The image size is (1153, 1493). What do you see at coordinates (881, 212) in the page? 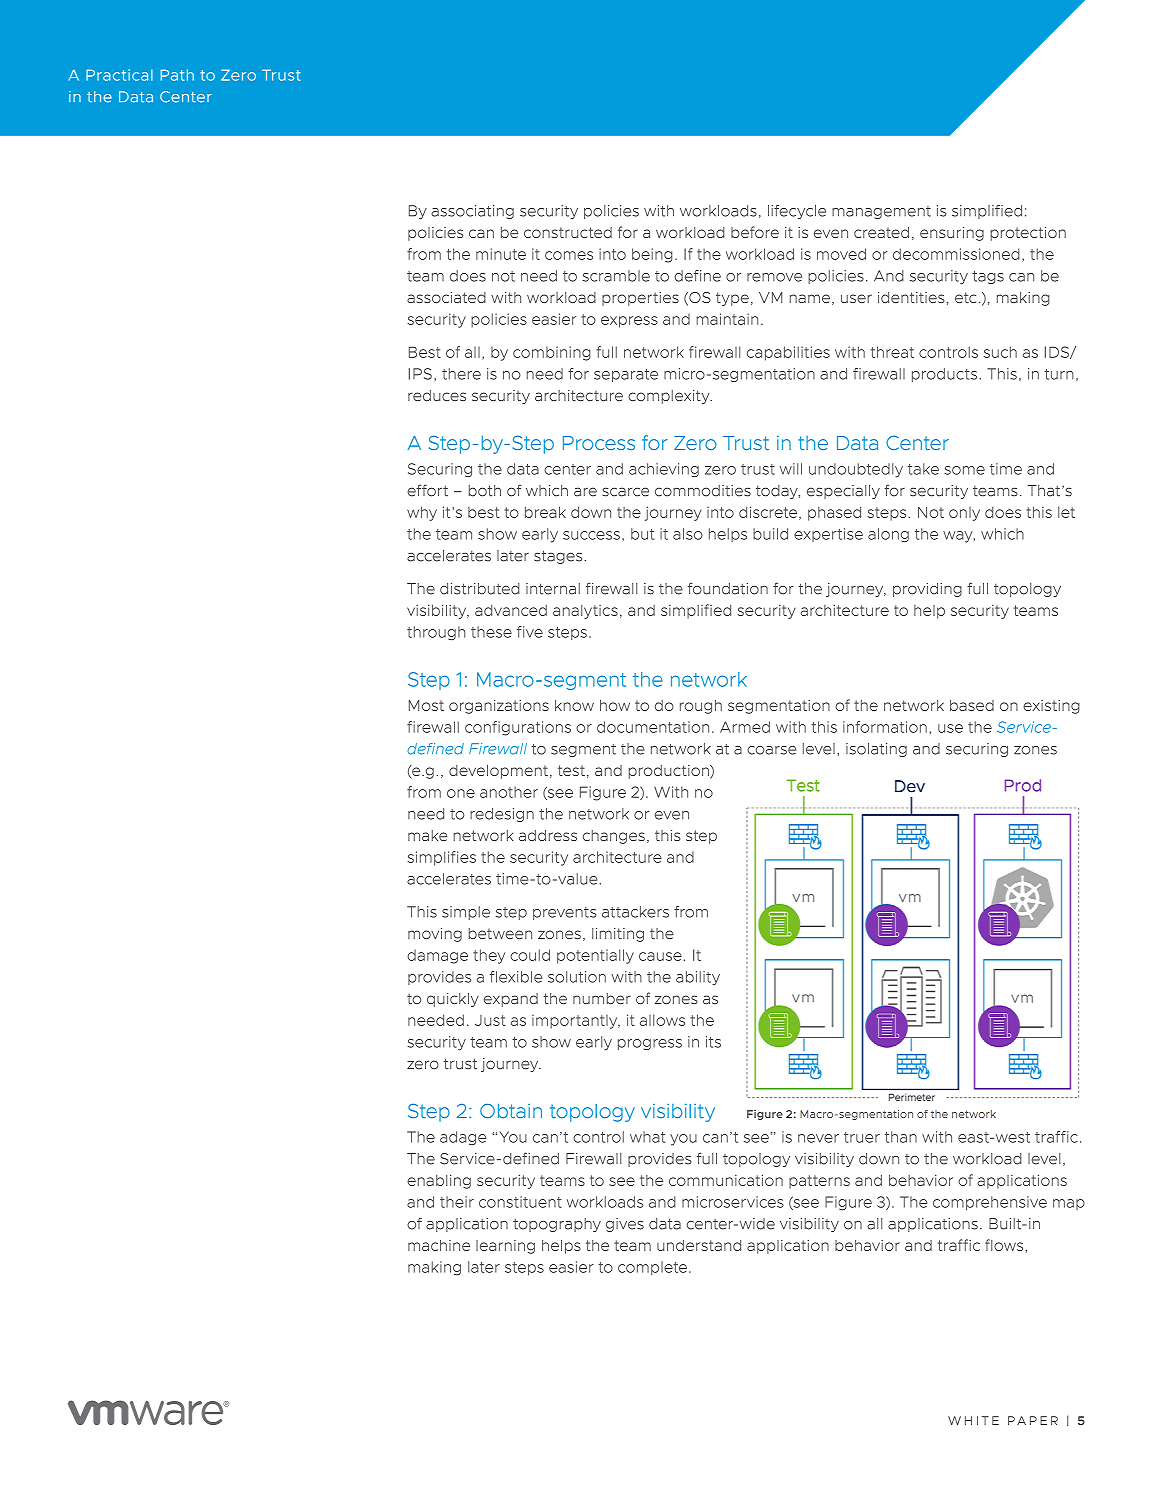
I see `management` at bounding box center [881, 212].
